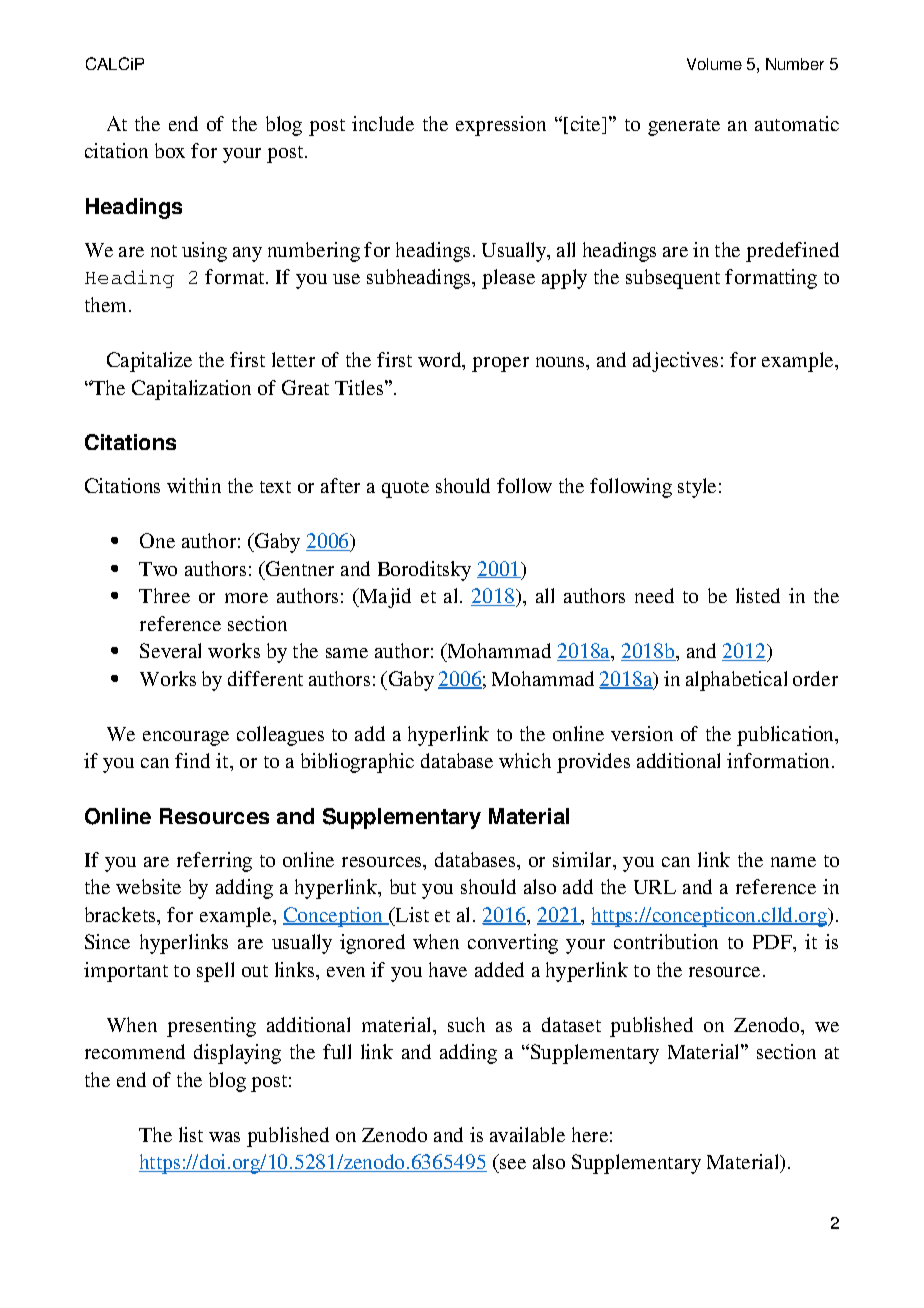 The height and width of the screenshot is (1308, 924). What do you see at coordinates (194, 485) in the screenshot?
I see `within` at bounding box center [194, 485].
